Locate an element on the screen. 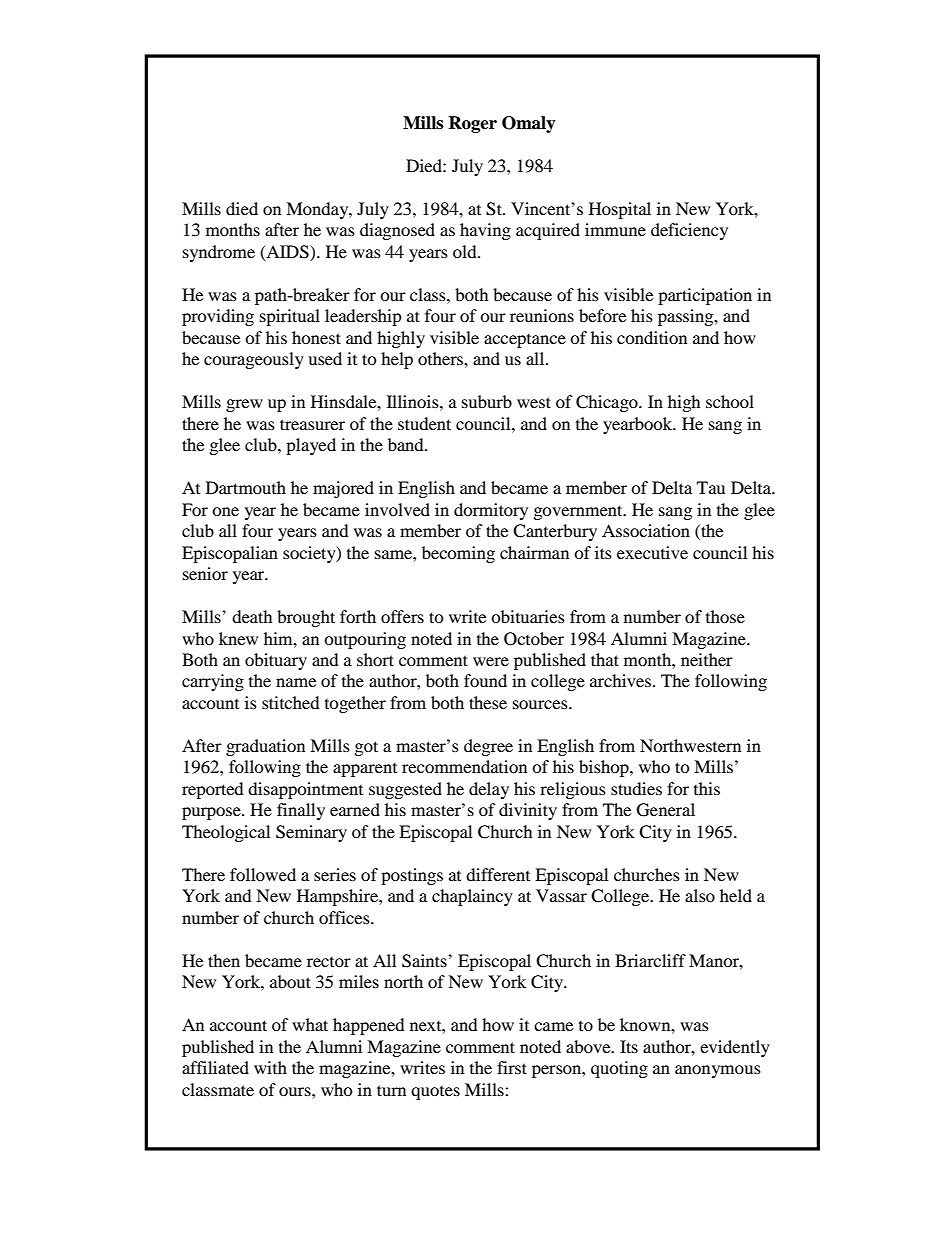  with is located at coordinates (270, 1067).
